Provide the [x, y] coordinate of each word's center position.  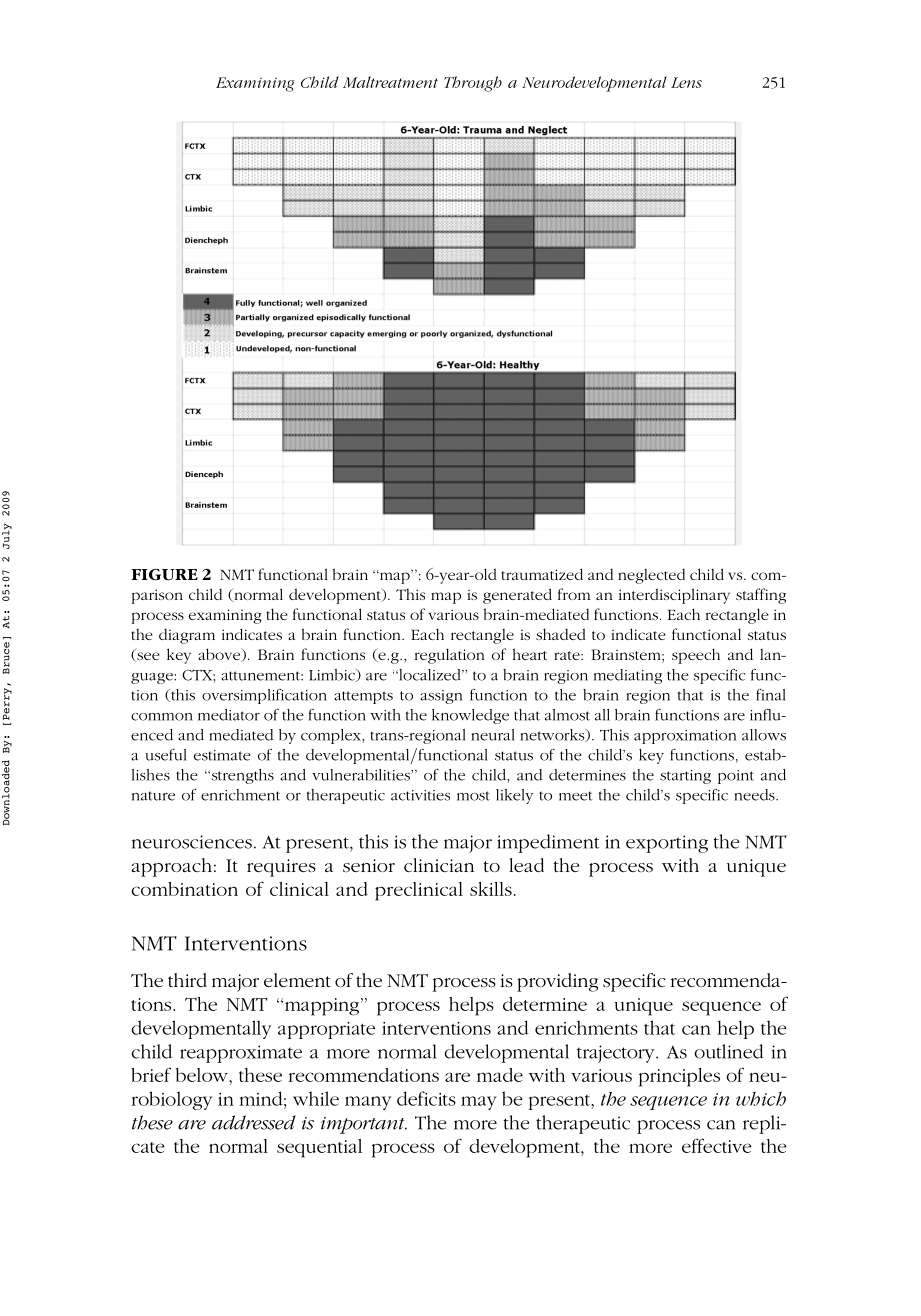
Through [473, 84]
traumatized [542, 574]
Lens [686, 82]
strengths [241, 776]
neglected [651, 576]
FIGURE [164, 575]
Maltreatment [390, 82]
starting [685, 777]
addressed [254, 1122]
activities [420, 795]
